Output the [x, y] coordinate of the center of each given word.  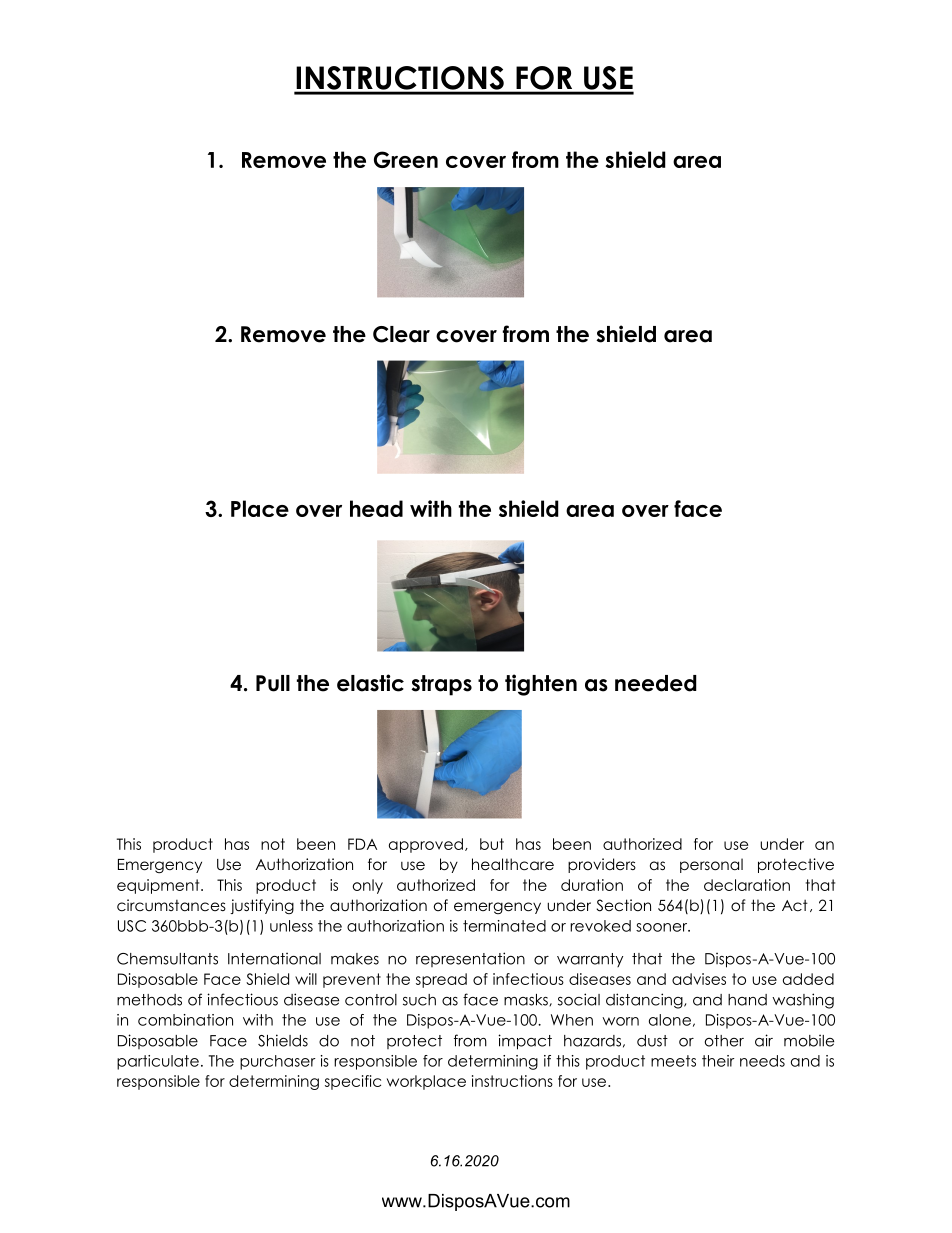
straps [441, 685]
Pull [273, 683]
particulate [158, 1062]
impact [525, 1042]
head [376, 508]
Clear [401, 334]
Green [406, 159]
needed [656, 683]
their [718, 1061]
